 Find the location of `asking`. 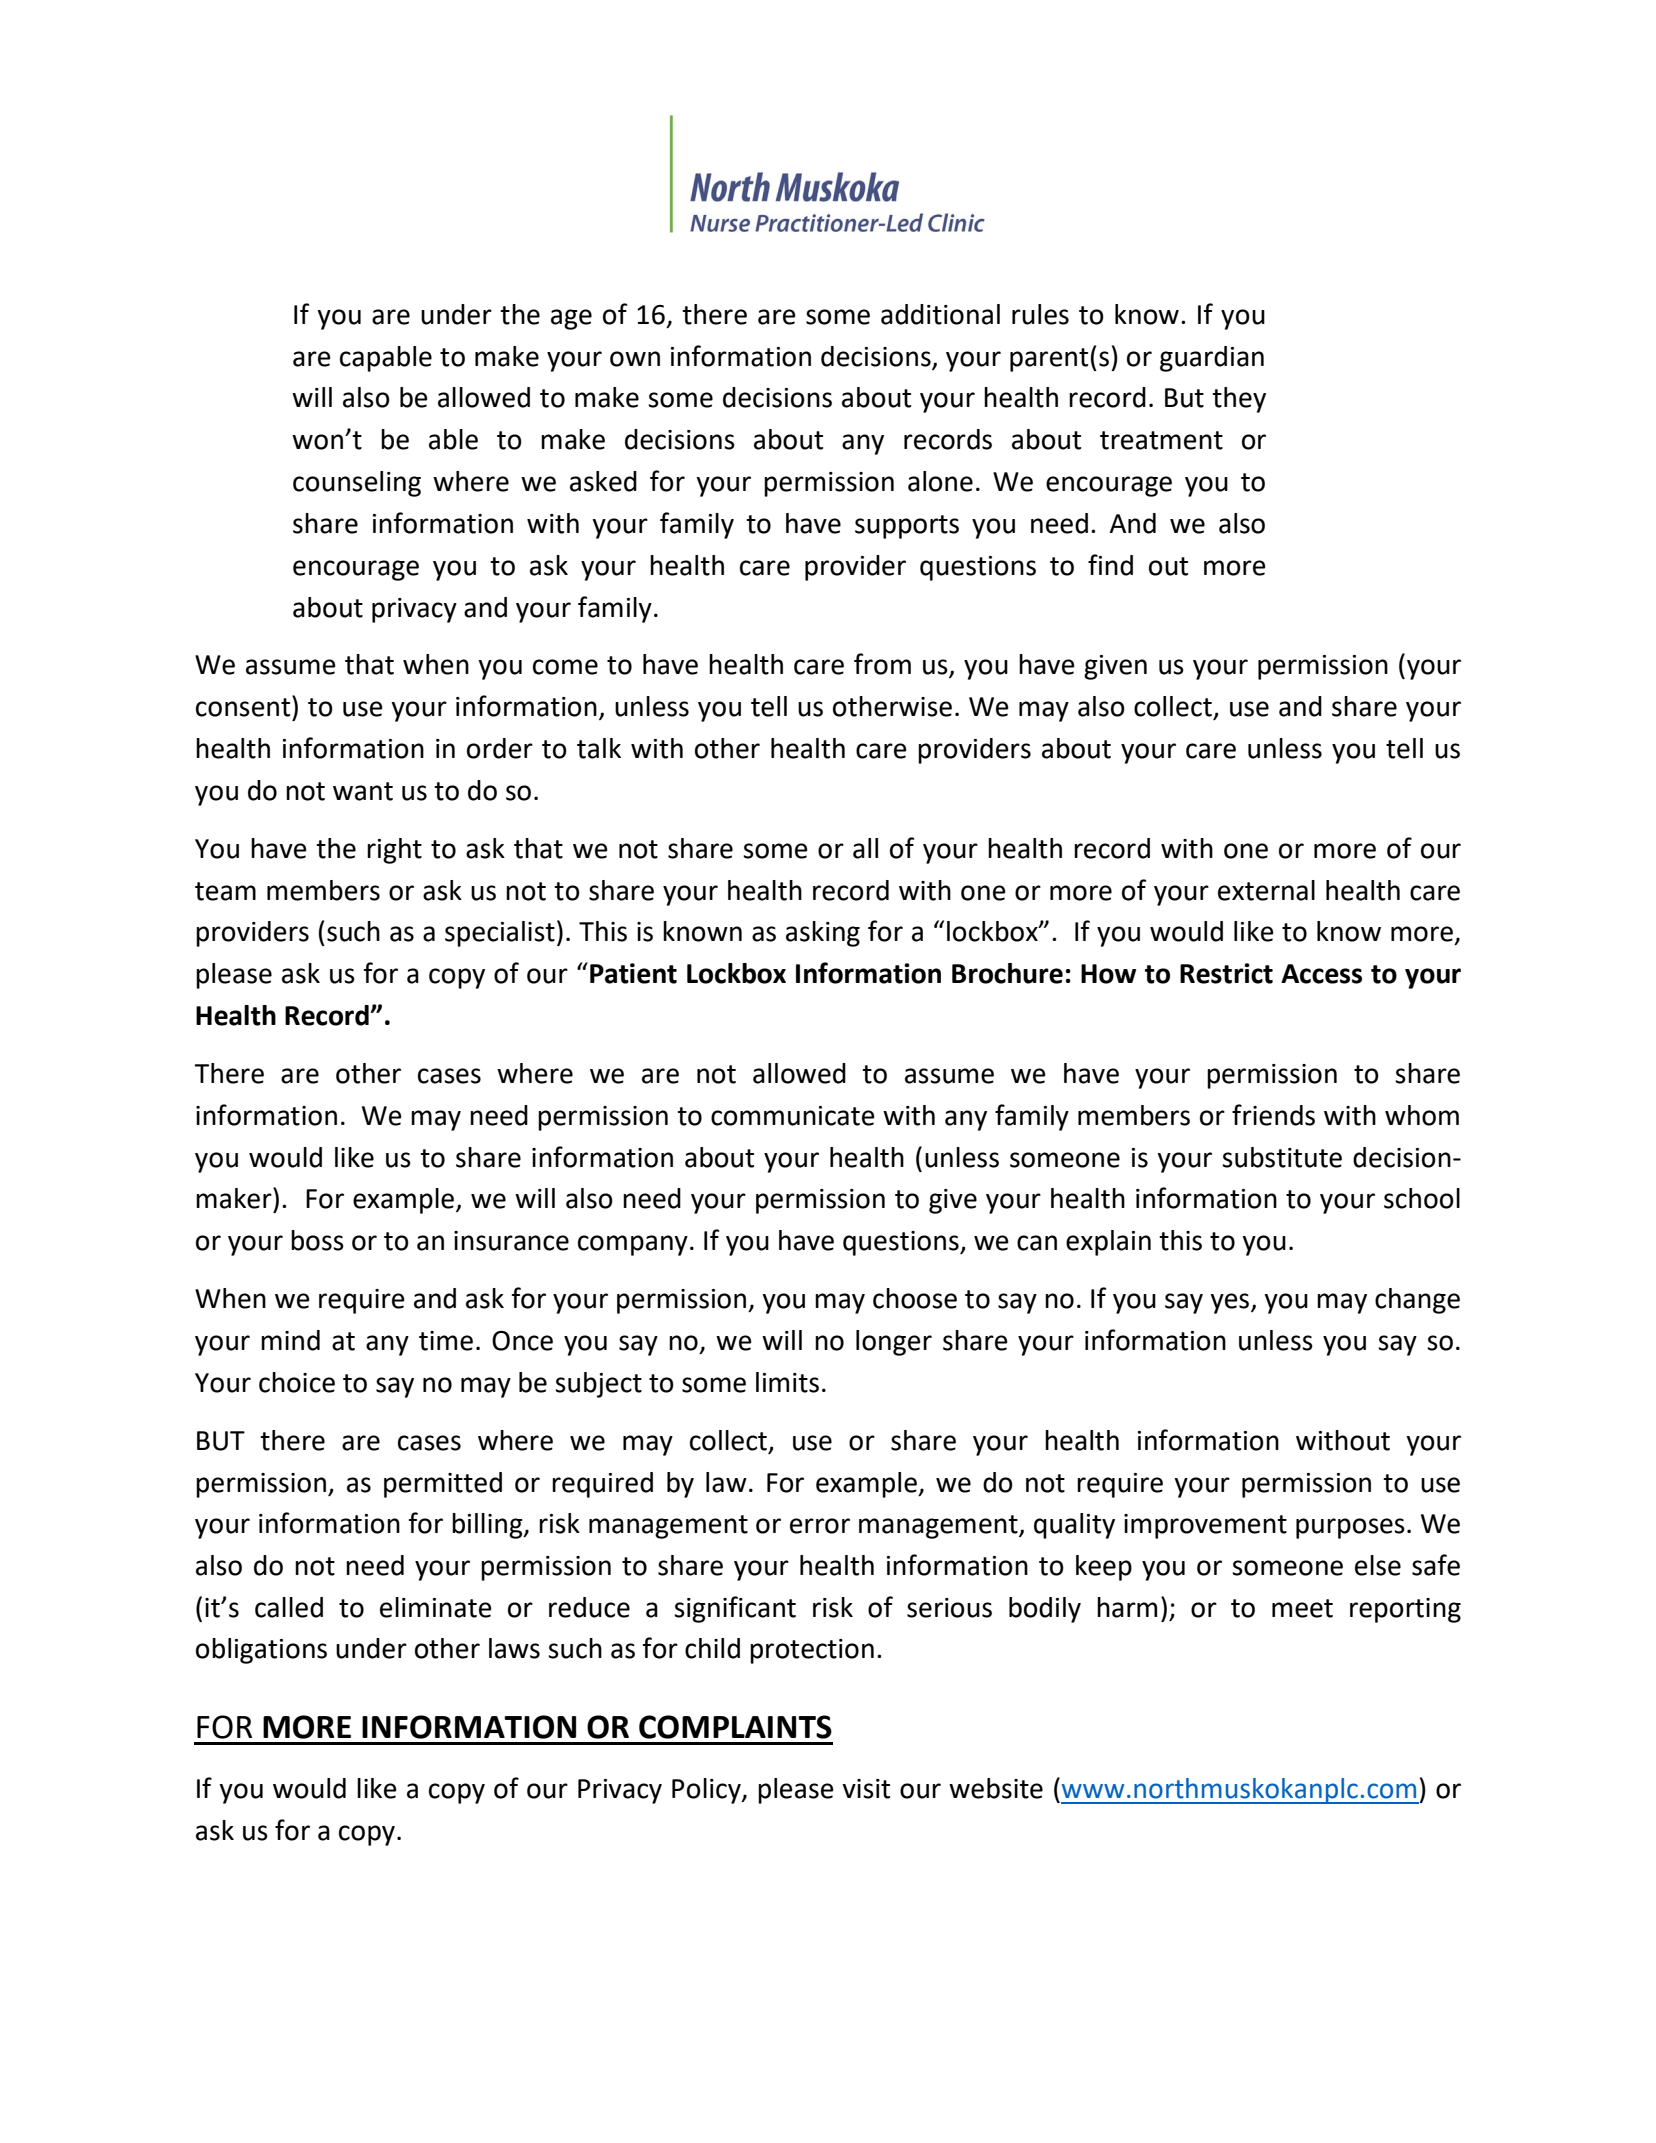

asking is located at coordinates (823, 934).
